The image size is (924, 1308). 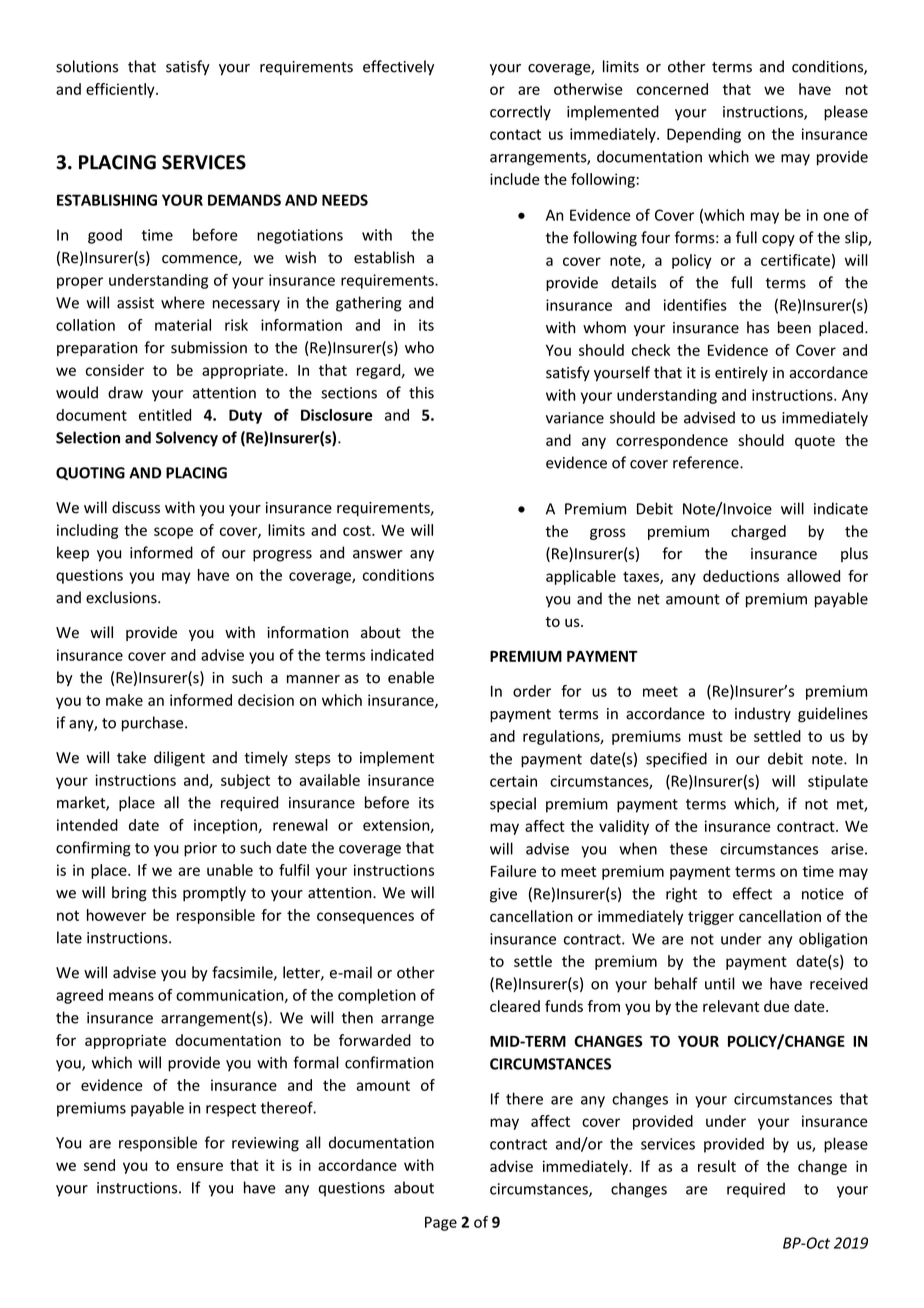 What do you see at coordinates (711, 917) in the document?
I see `trigger` at bounding box center [711, 917].
